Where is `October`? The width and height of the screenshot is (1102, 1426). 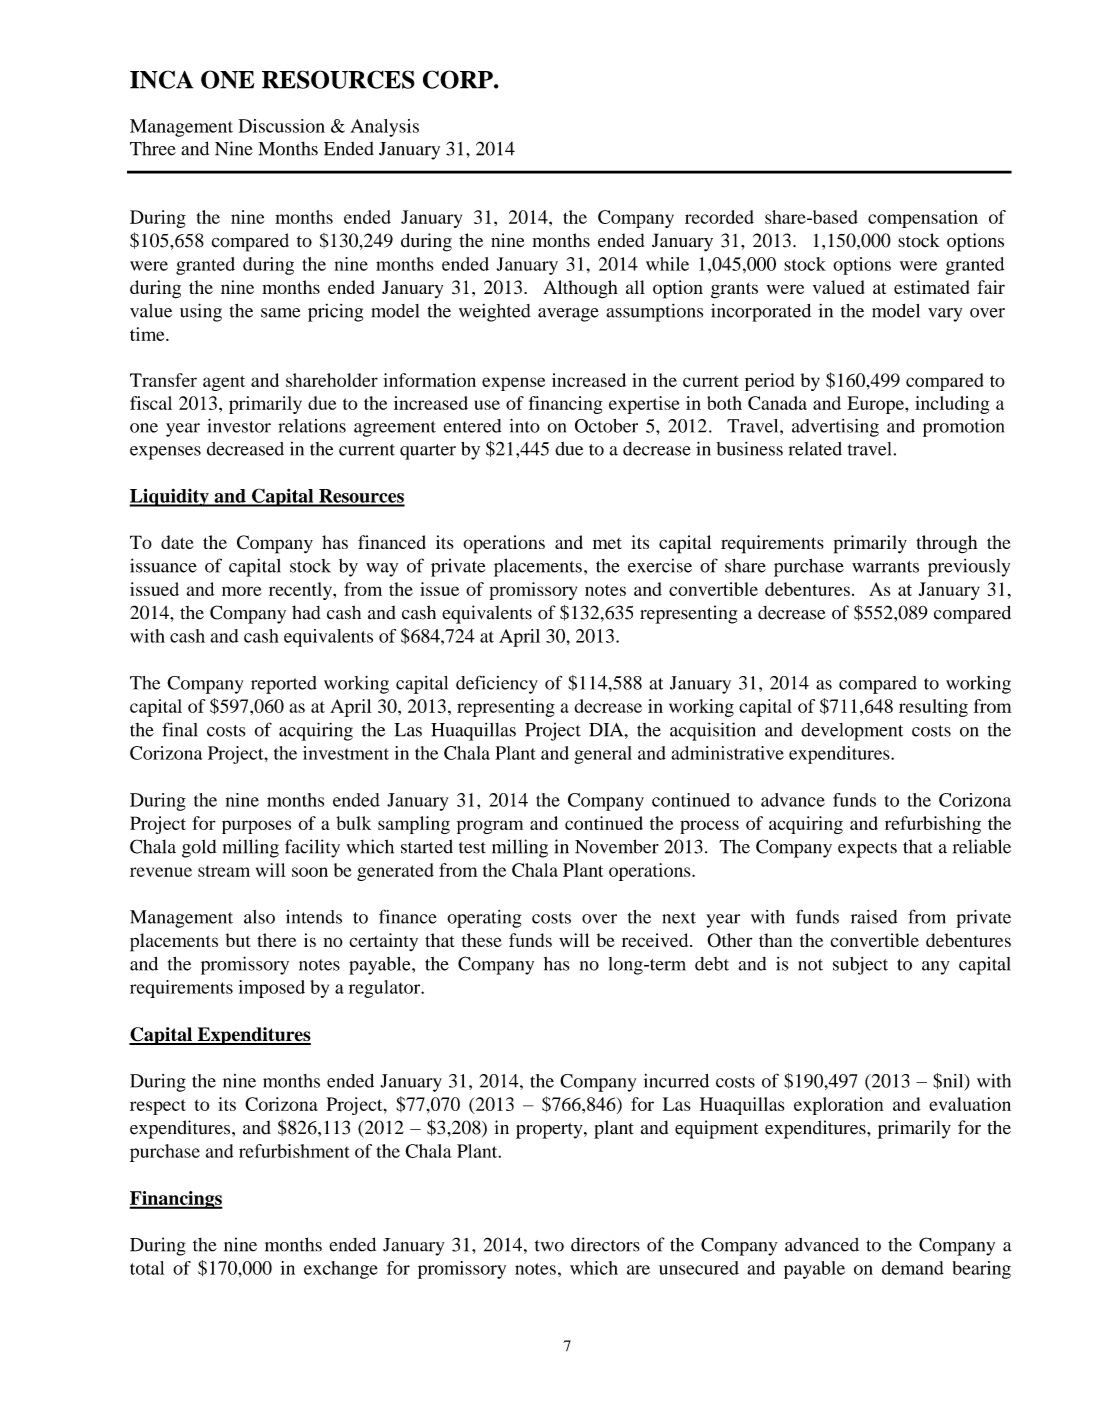
October is located at coordinates (606, 426).
